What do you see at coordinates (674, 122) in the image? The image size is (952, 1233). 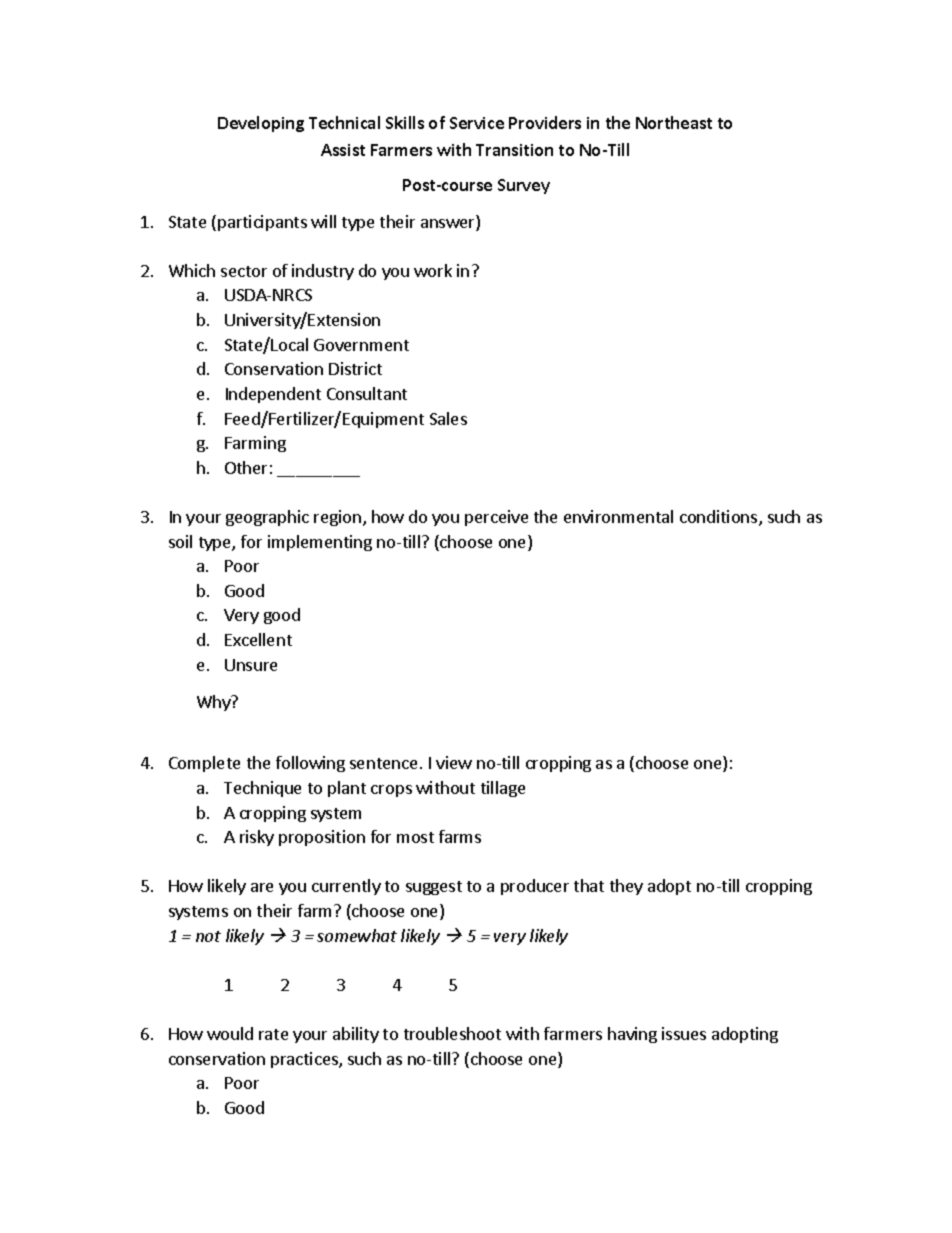 I see `Northeast` at bounding box center [674, 122].
